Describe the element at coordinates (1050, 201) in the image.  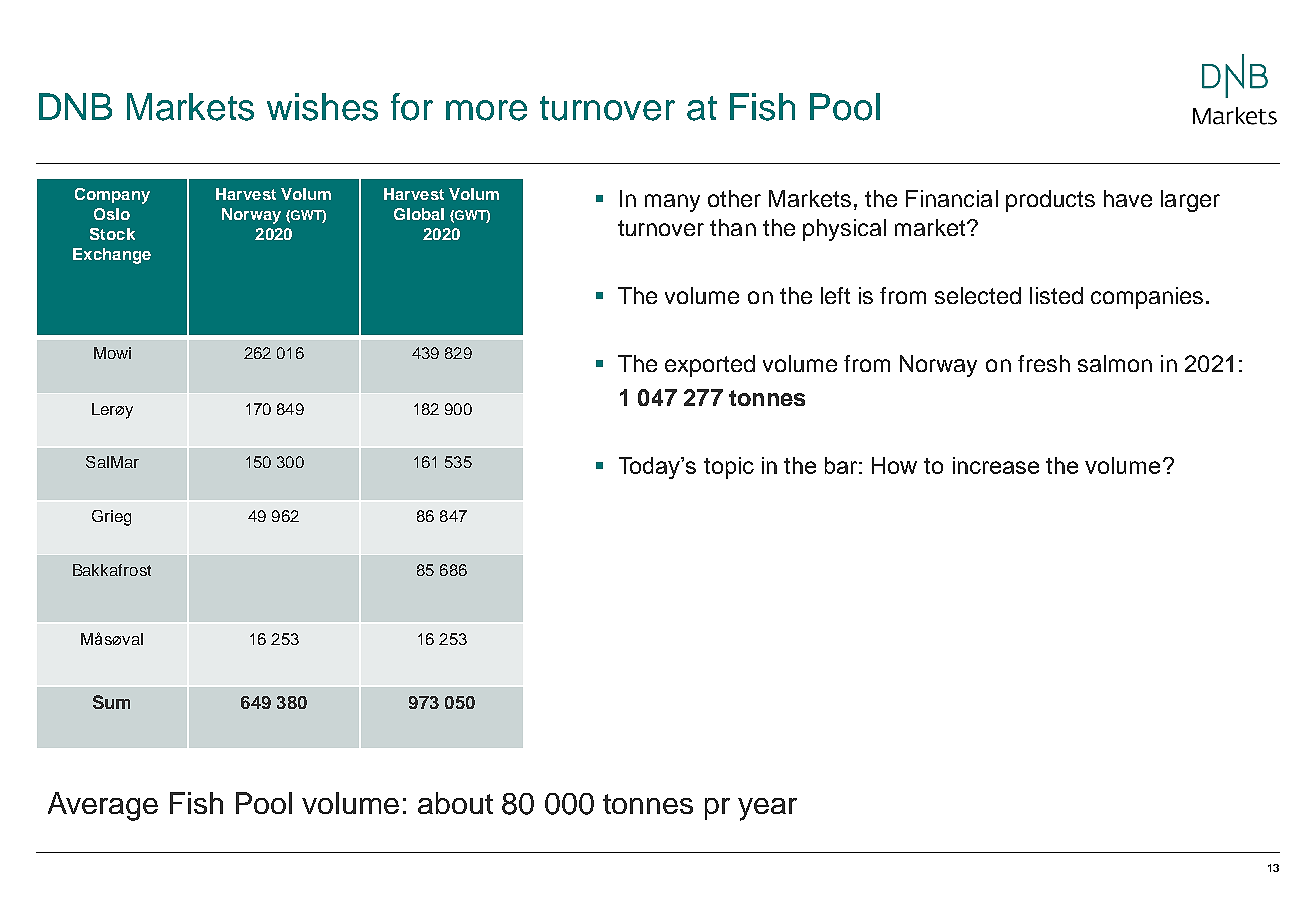
I see `products` at that location.
